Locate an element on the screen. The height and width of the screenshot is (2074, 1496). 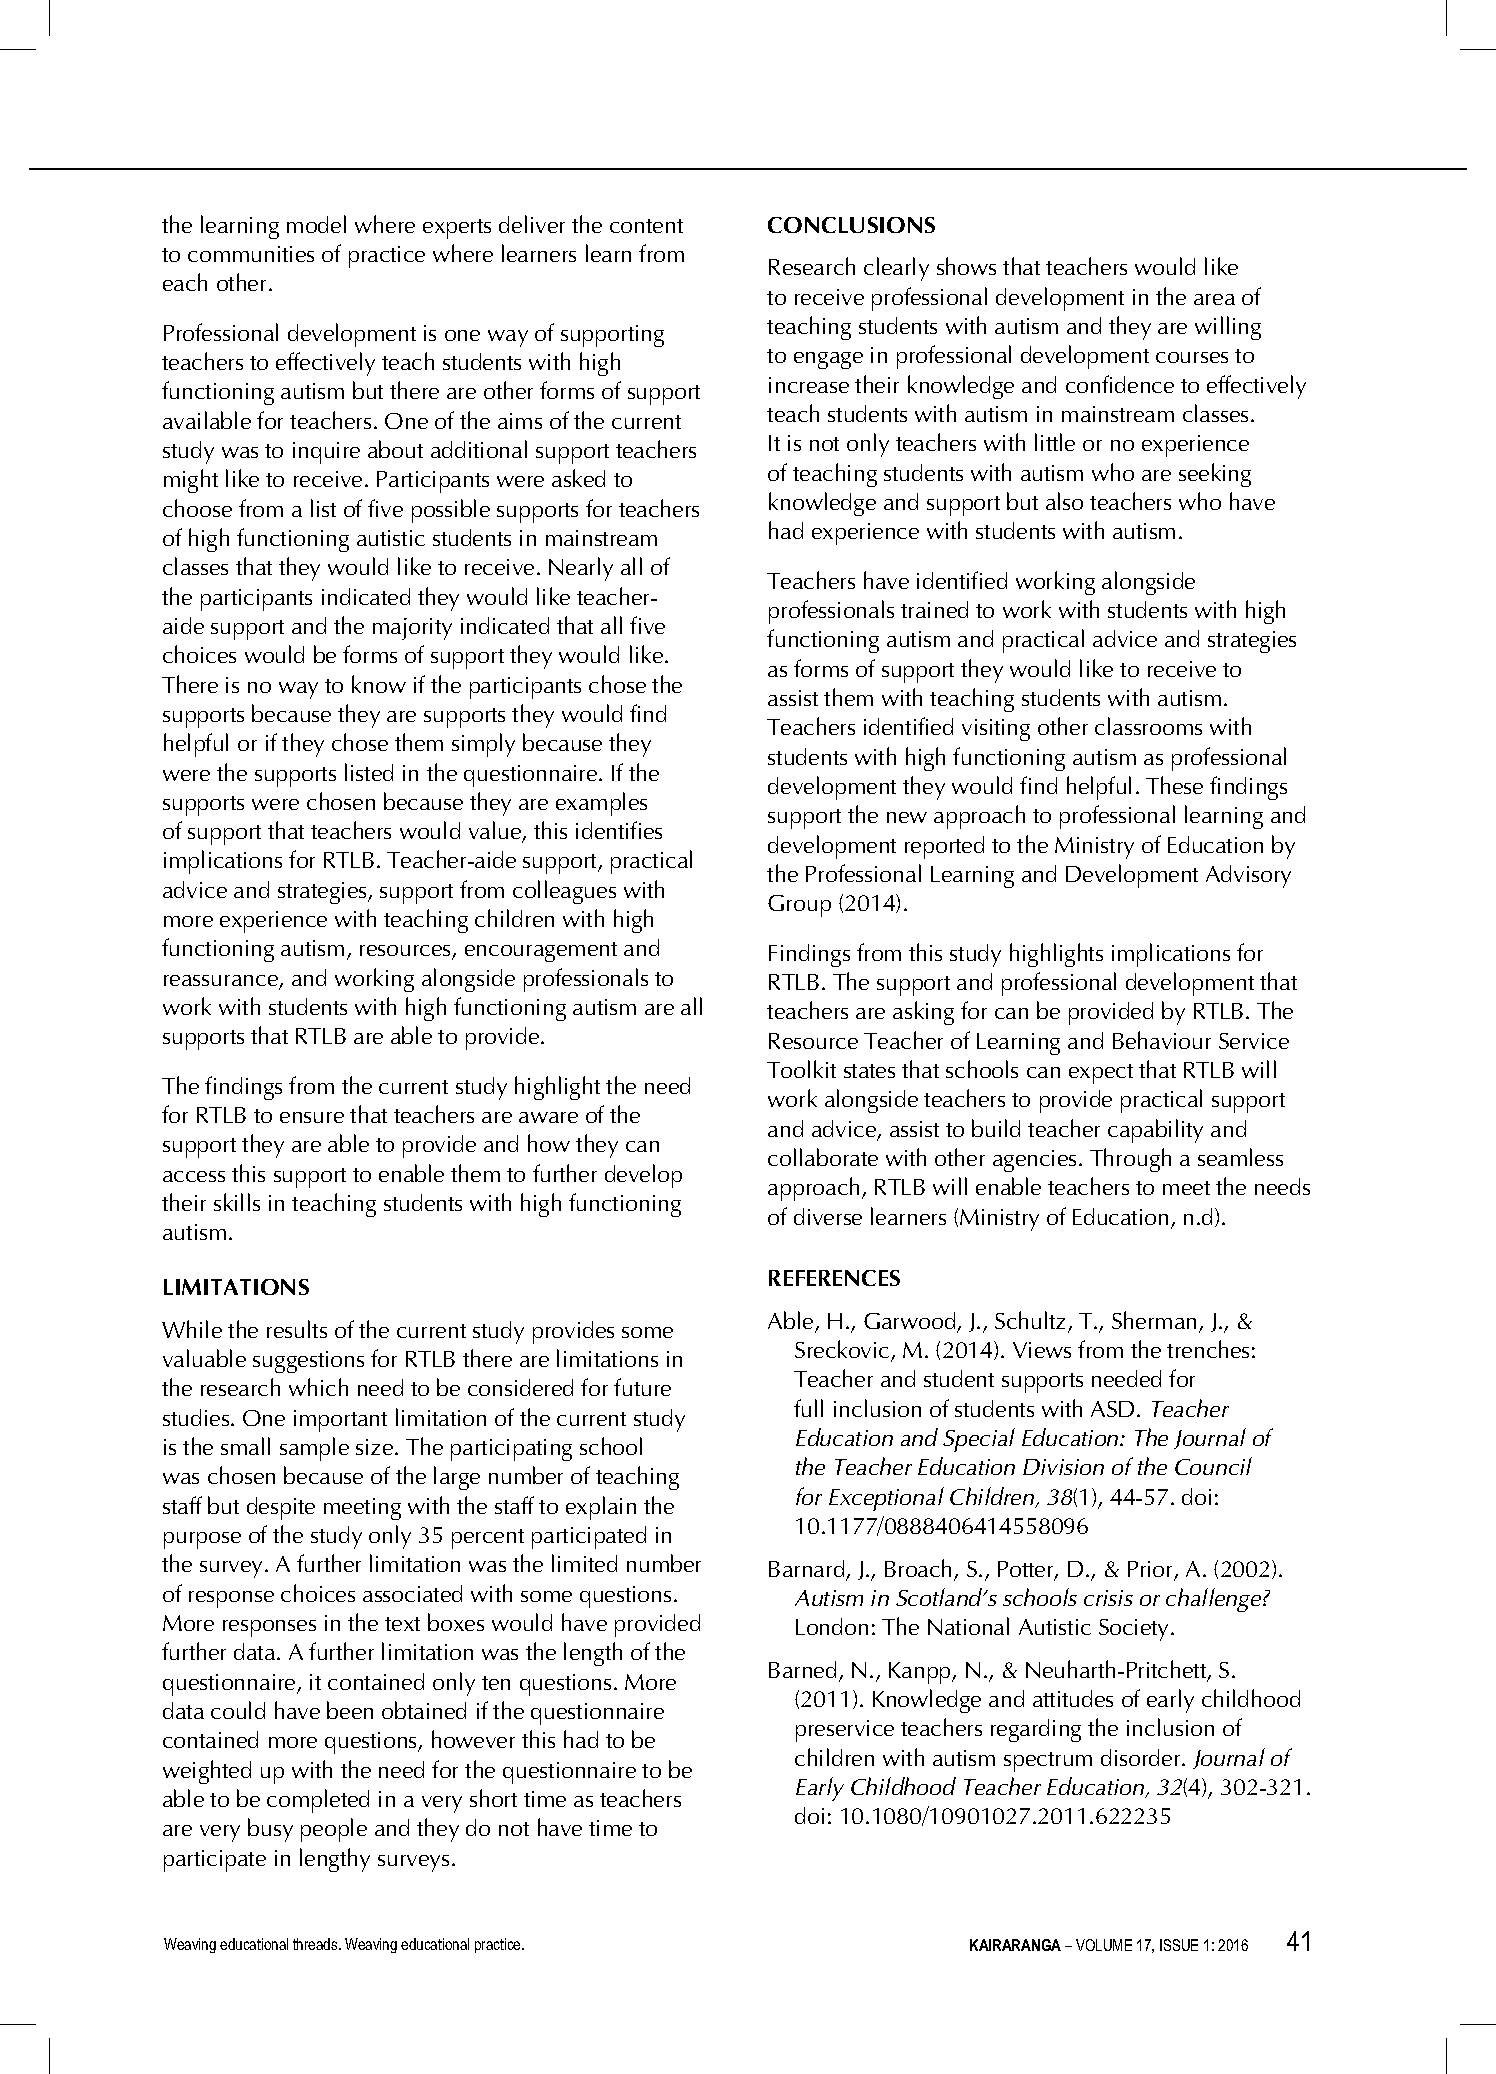
Toolkit is located at coordinates (801, 1069).
